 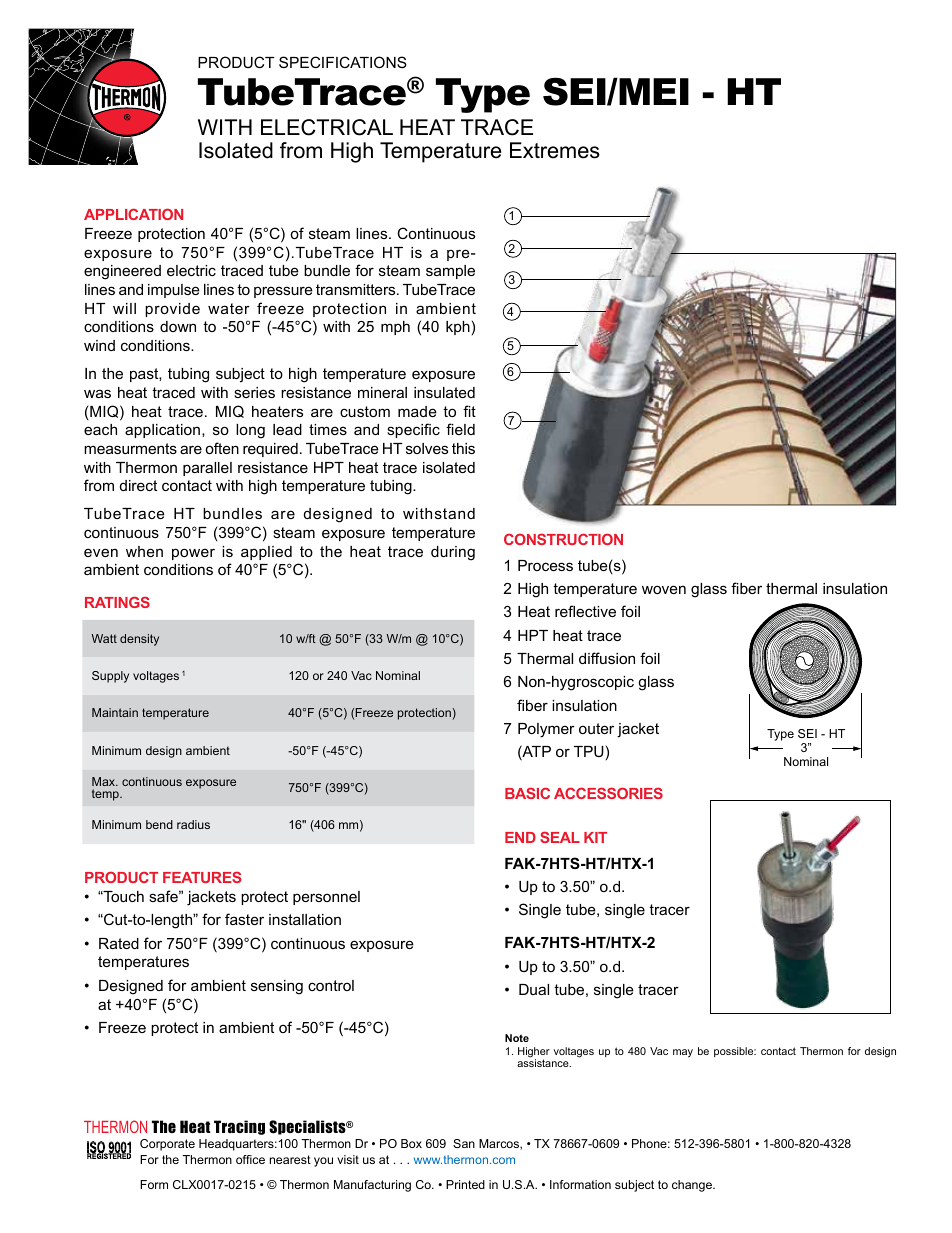 What do you see at coordinates (159, 824) in the screenshot?
I see `bend` at bounding box center [159, 824].
